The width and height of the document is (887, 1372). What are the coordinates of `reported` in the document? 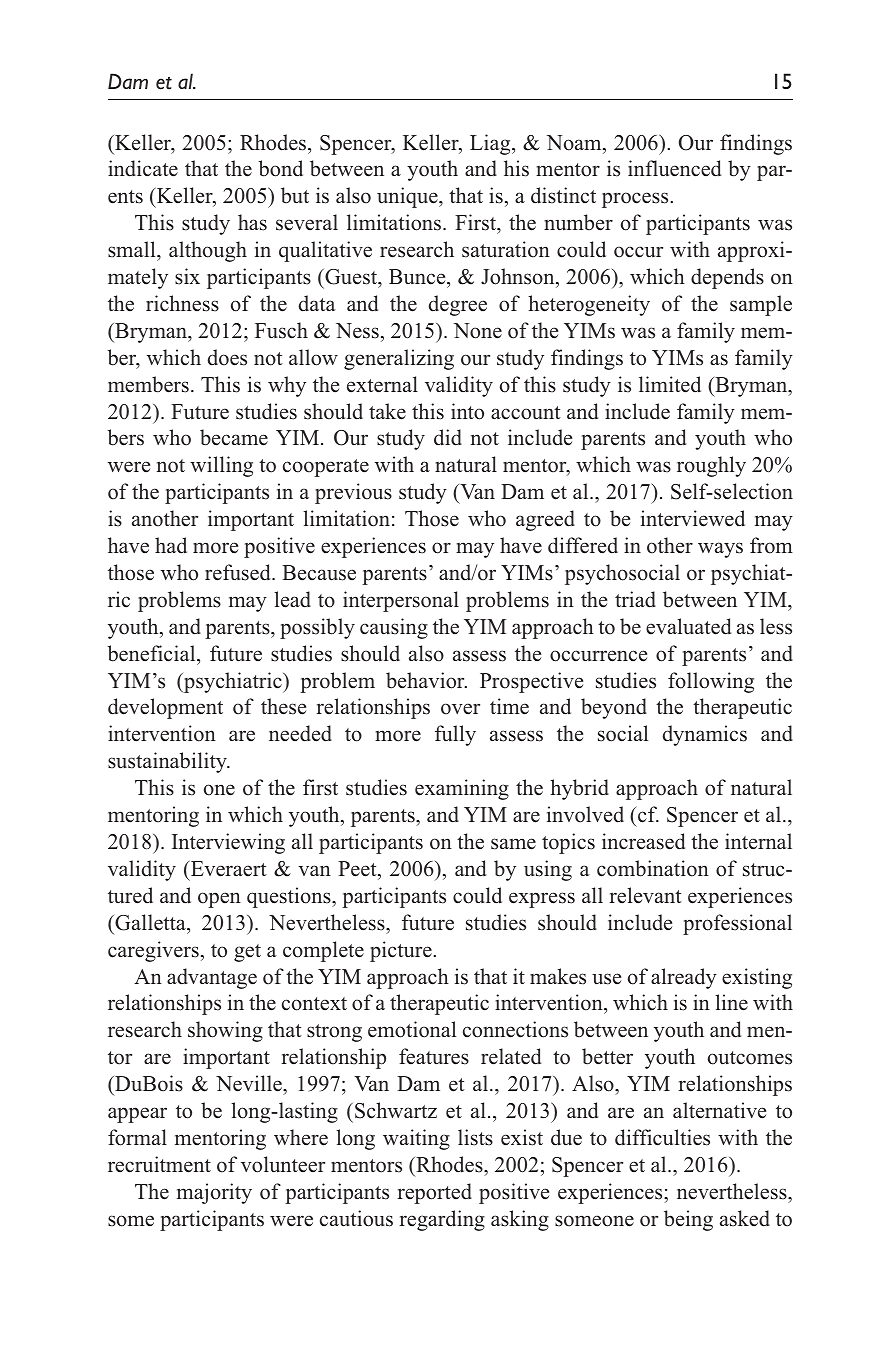 It's located at (434, 1193).
